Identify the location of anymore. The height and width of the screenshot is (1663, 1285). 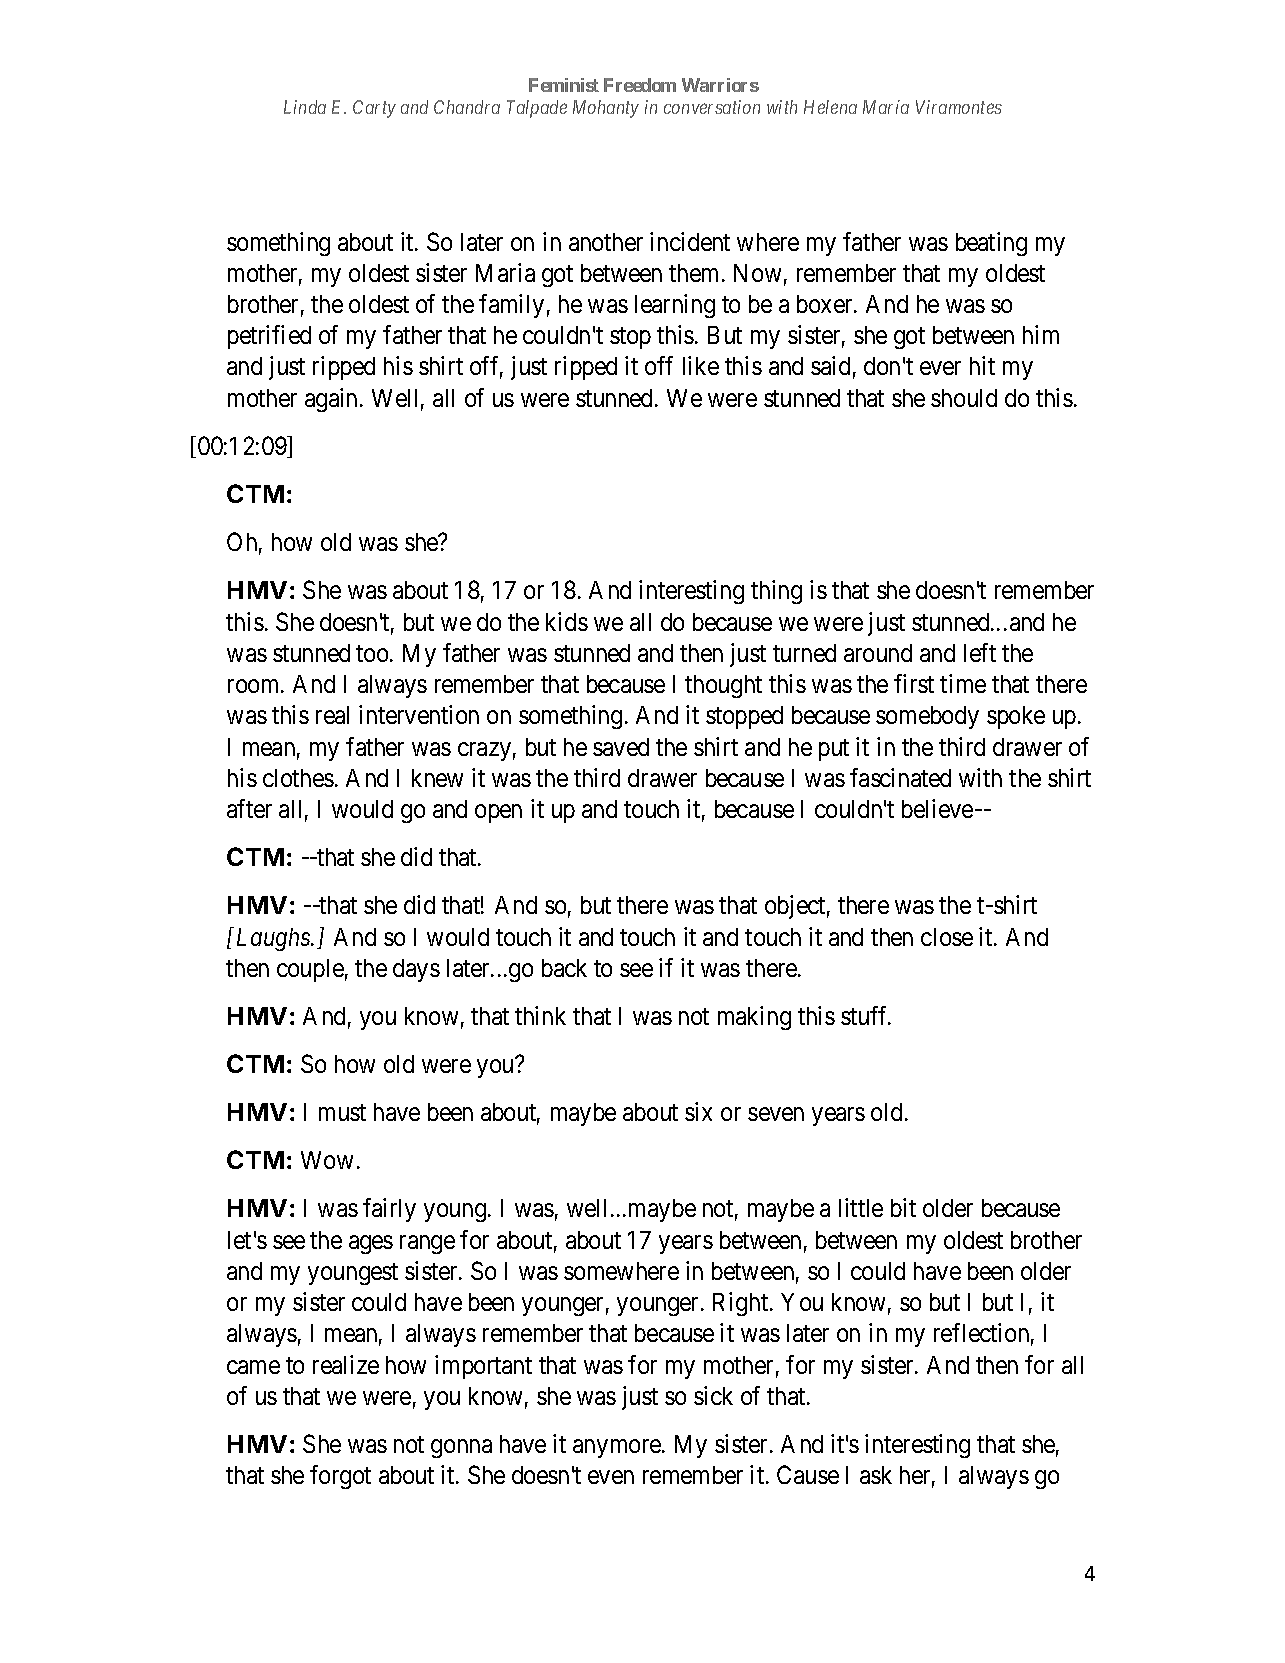
(618, 1448).
